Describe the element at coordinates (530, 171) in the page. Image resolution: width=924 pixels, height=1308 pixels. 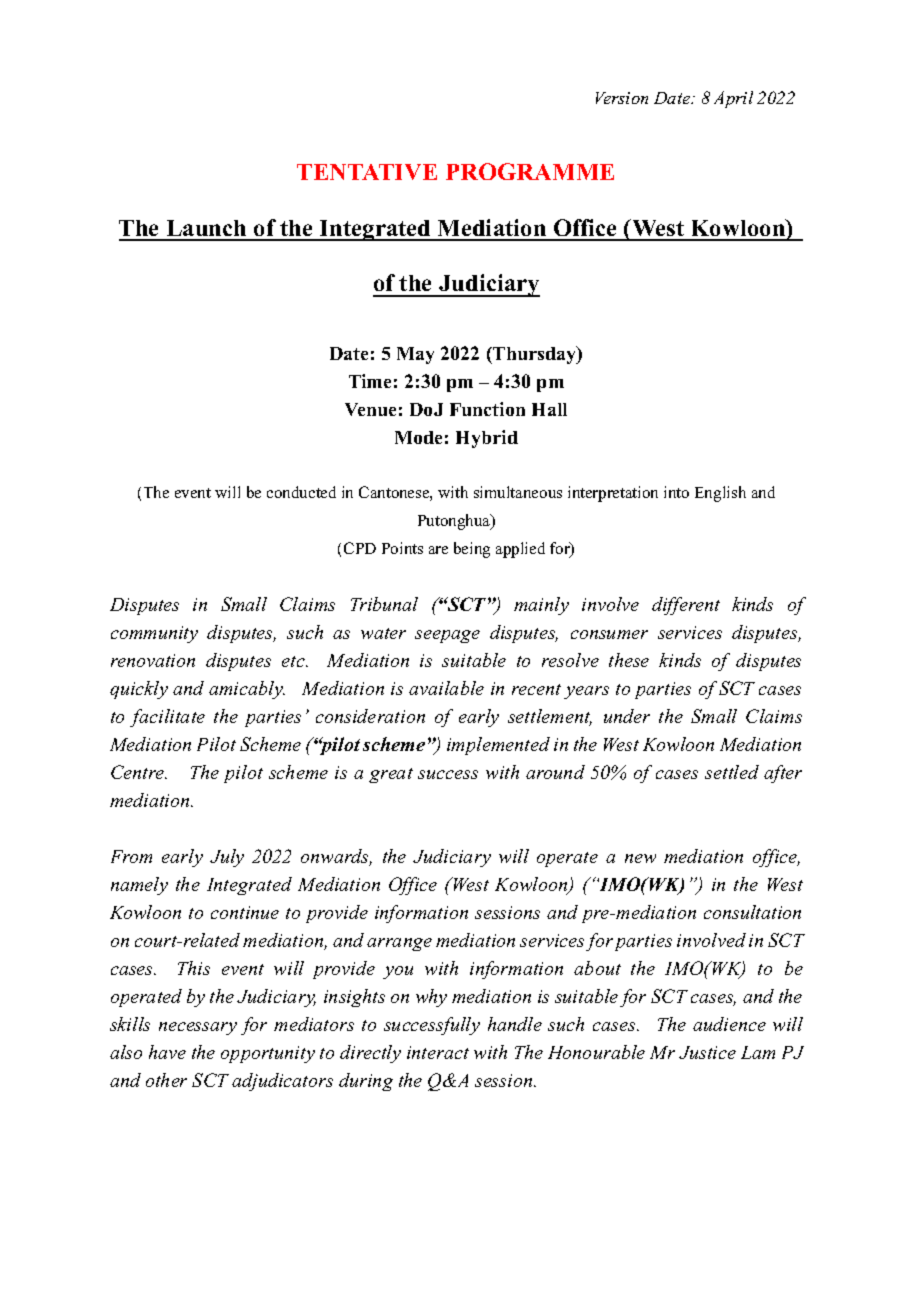
I see `PROGRAMME` at that location.
